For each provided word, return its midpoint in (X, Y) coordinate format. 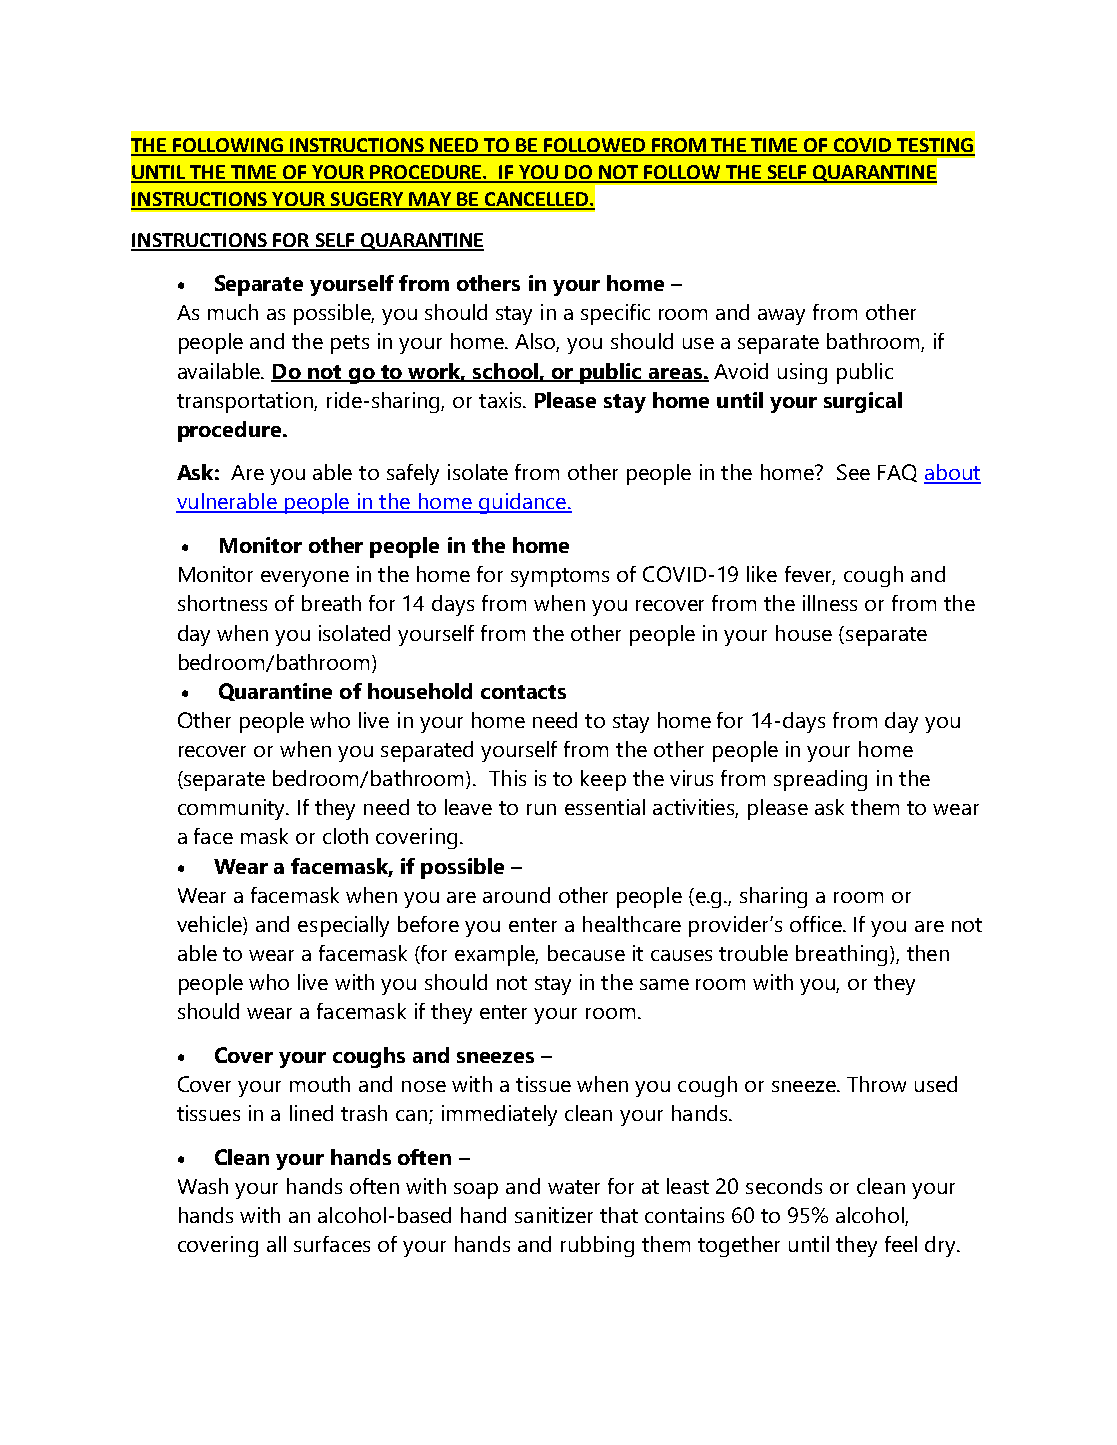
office (817, 924)
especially (343, 926)
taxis (501, 400)
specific (615, 314)
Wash (203, 1186)
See (853, 472)
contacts (523, 692)
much (233, 312)
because (586, 953)
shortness (222, 603)
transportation (246, 402)
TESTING (935, 146)
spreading (820, 780)
